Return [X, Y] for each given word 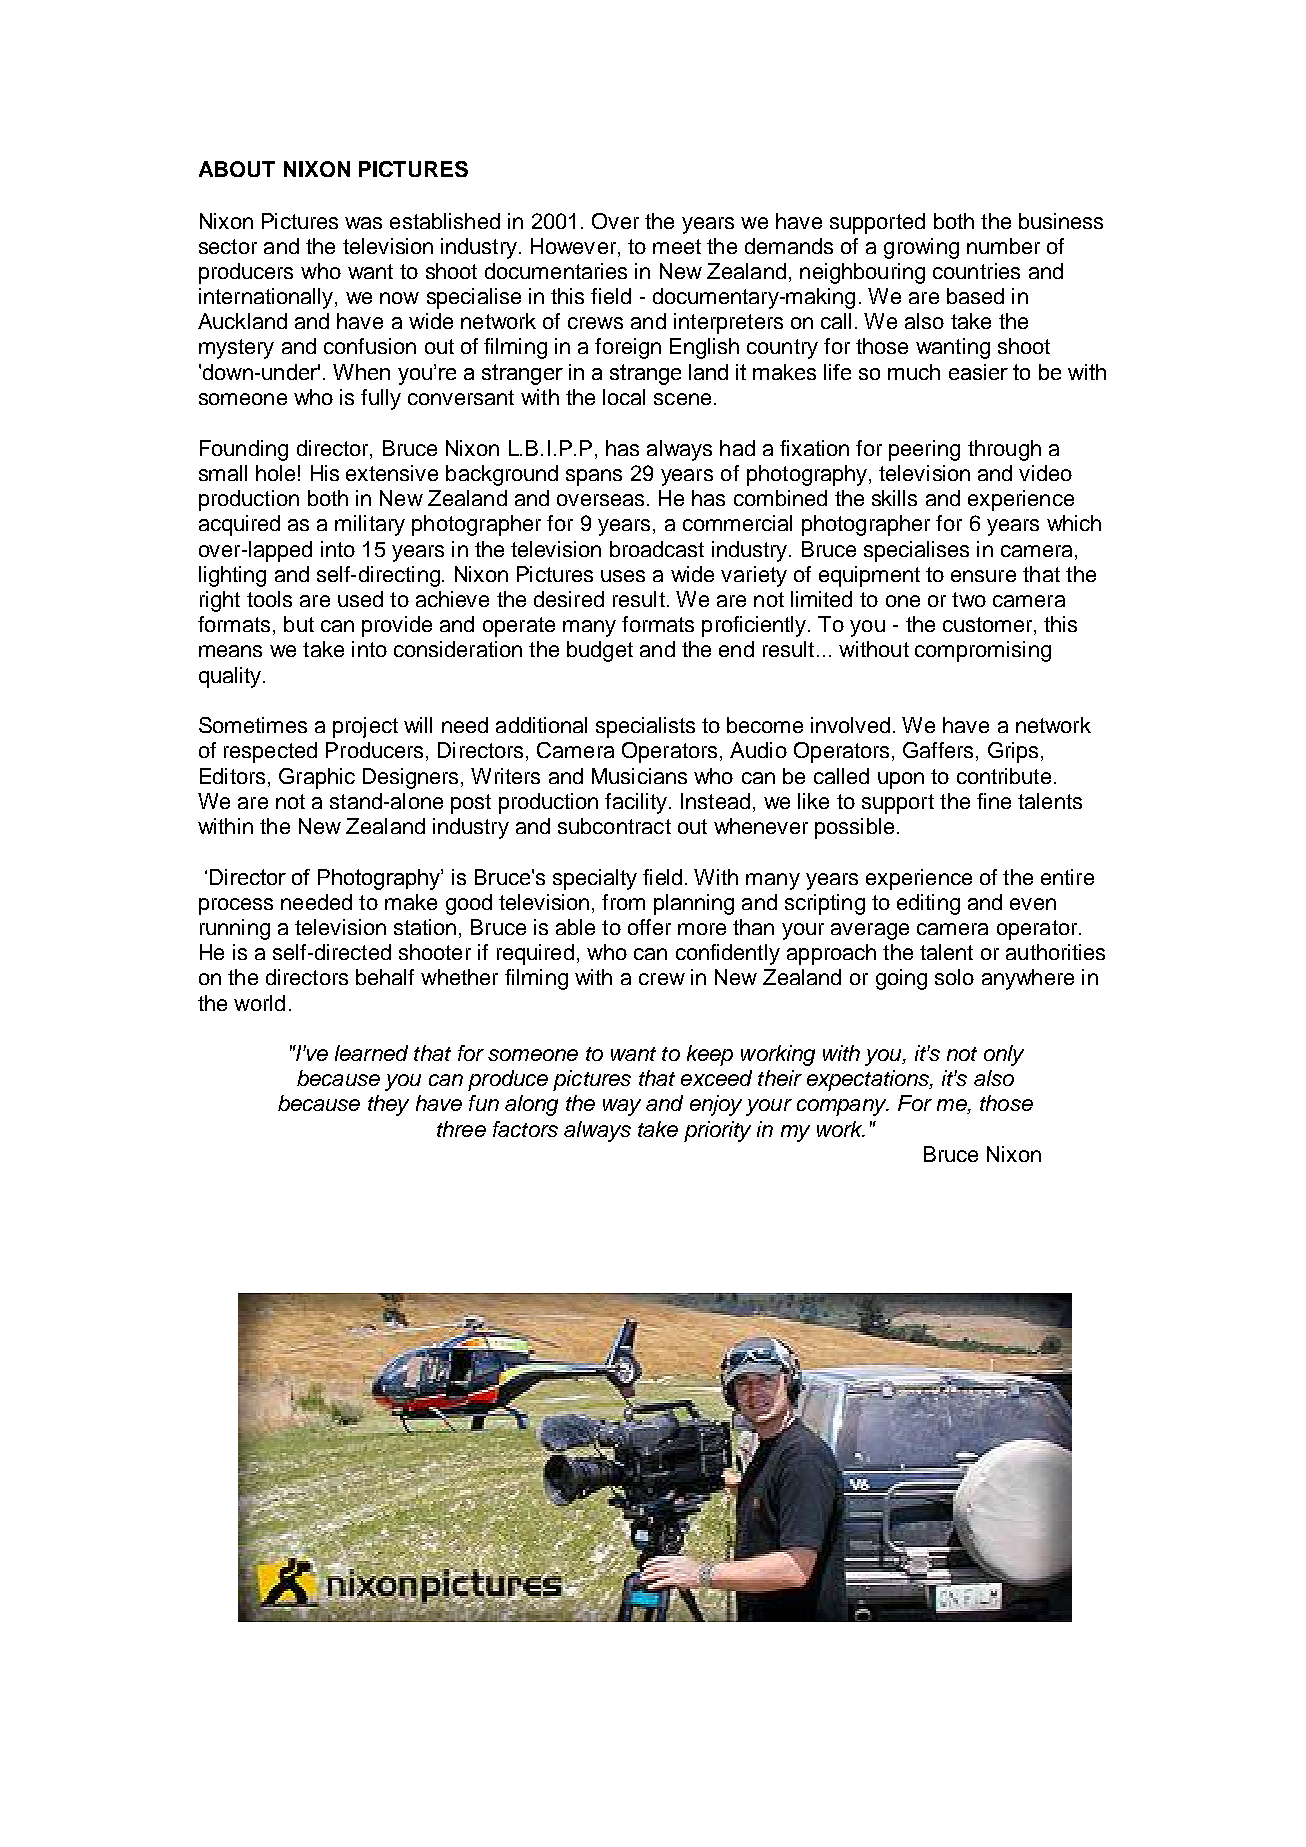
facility [637, 803]
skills [894, 498]
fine [994, 801]
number [1003, 246]
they [388, 1105]
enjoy [716, 1105]
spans [594, 477]
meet [677, 246]
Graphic [317, 778]
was [363, 223]
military [370, 525]
